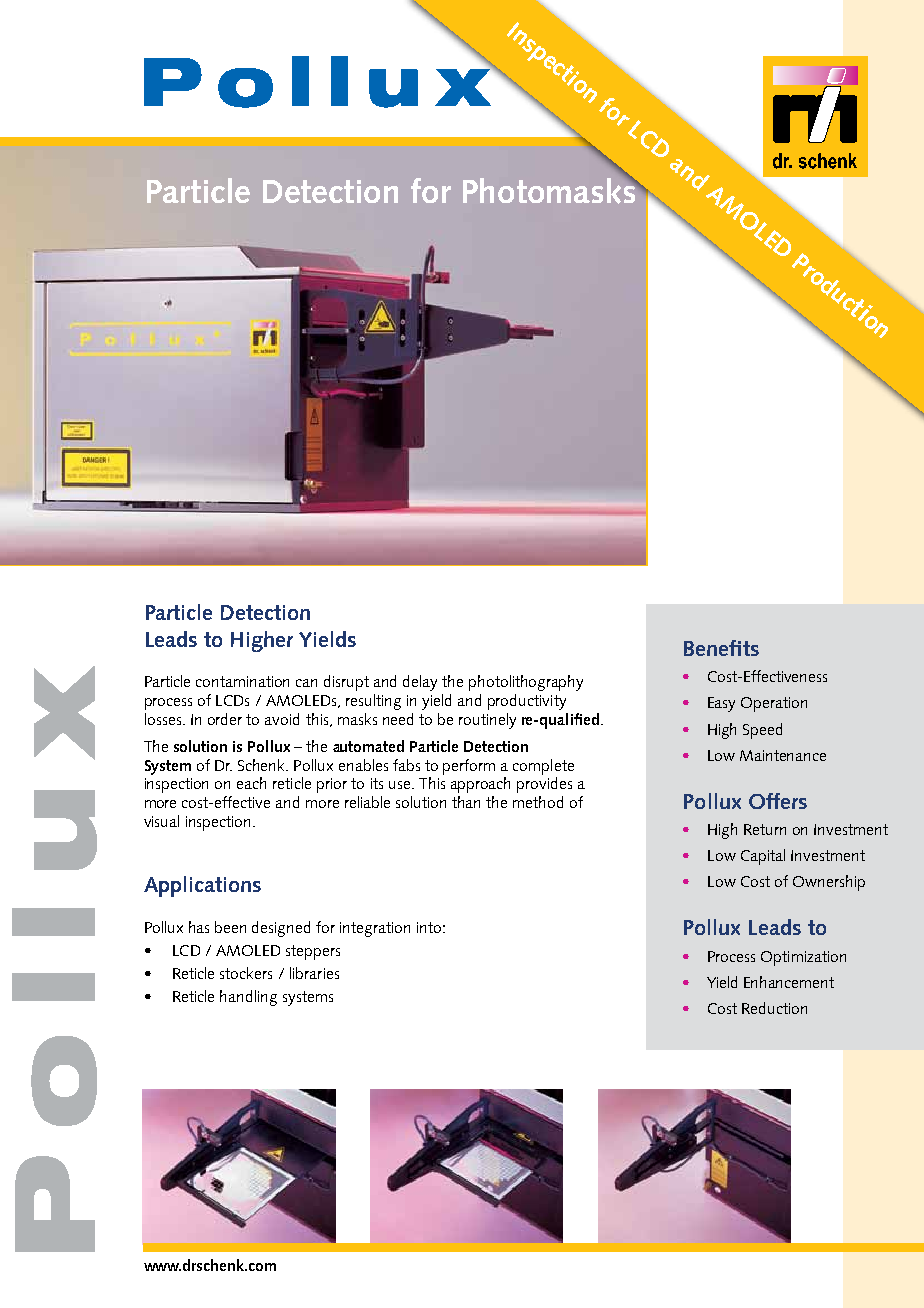  Describe the element at coordinates (774, 1008) in the screenshot. I see `Reduction` at that location.
